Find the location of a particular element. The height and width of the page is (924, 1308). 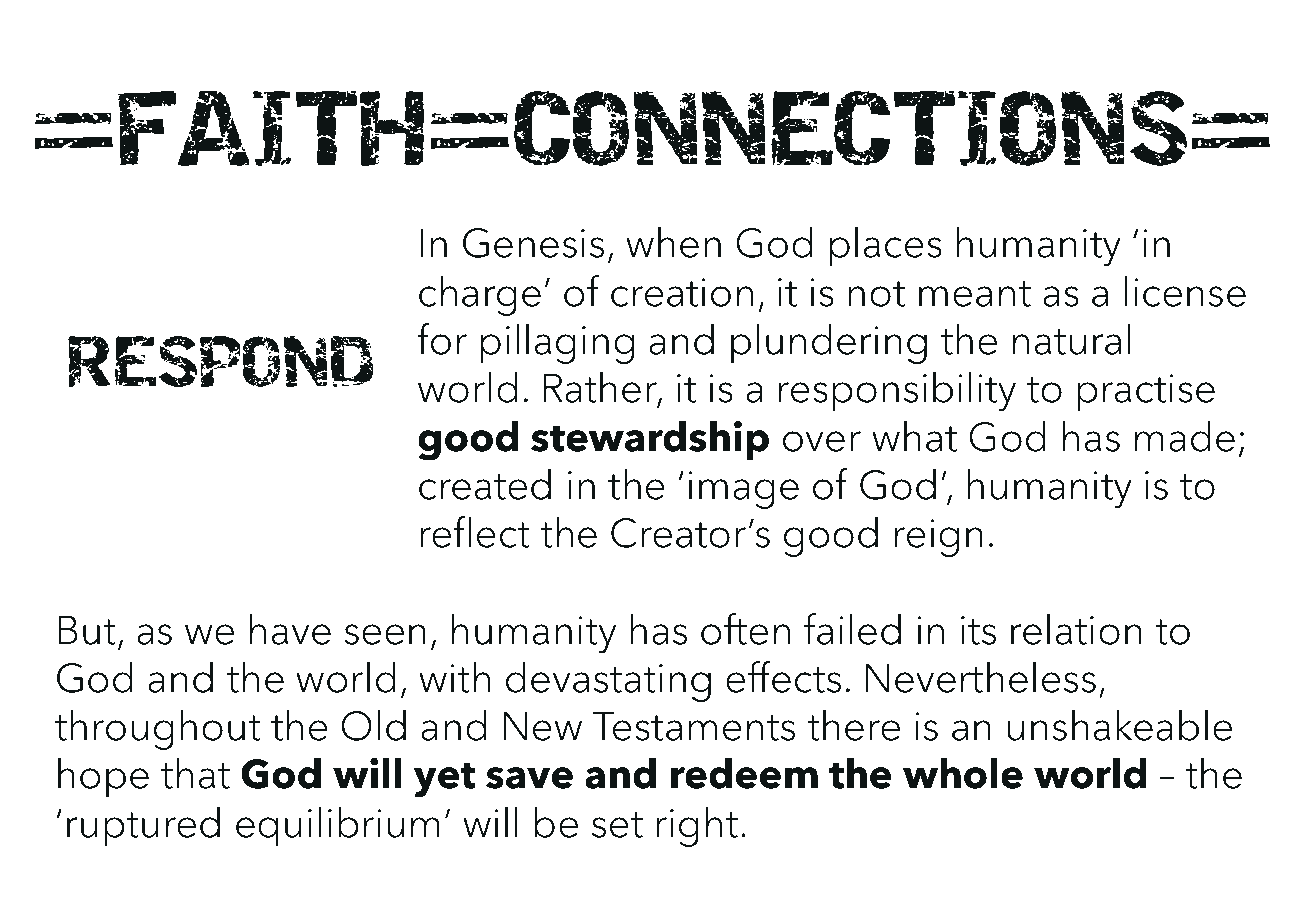

when is located at coordinates (673, 242).
